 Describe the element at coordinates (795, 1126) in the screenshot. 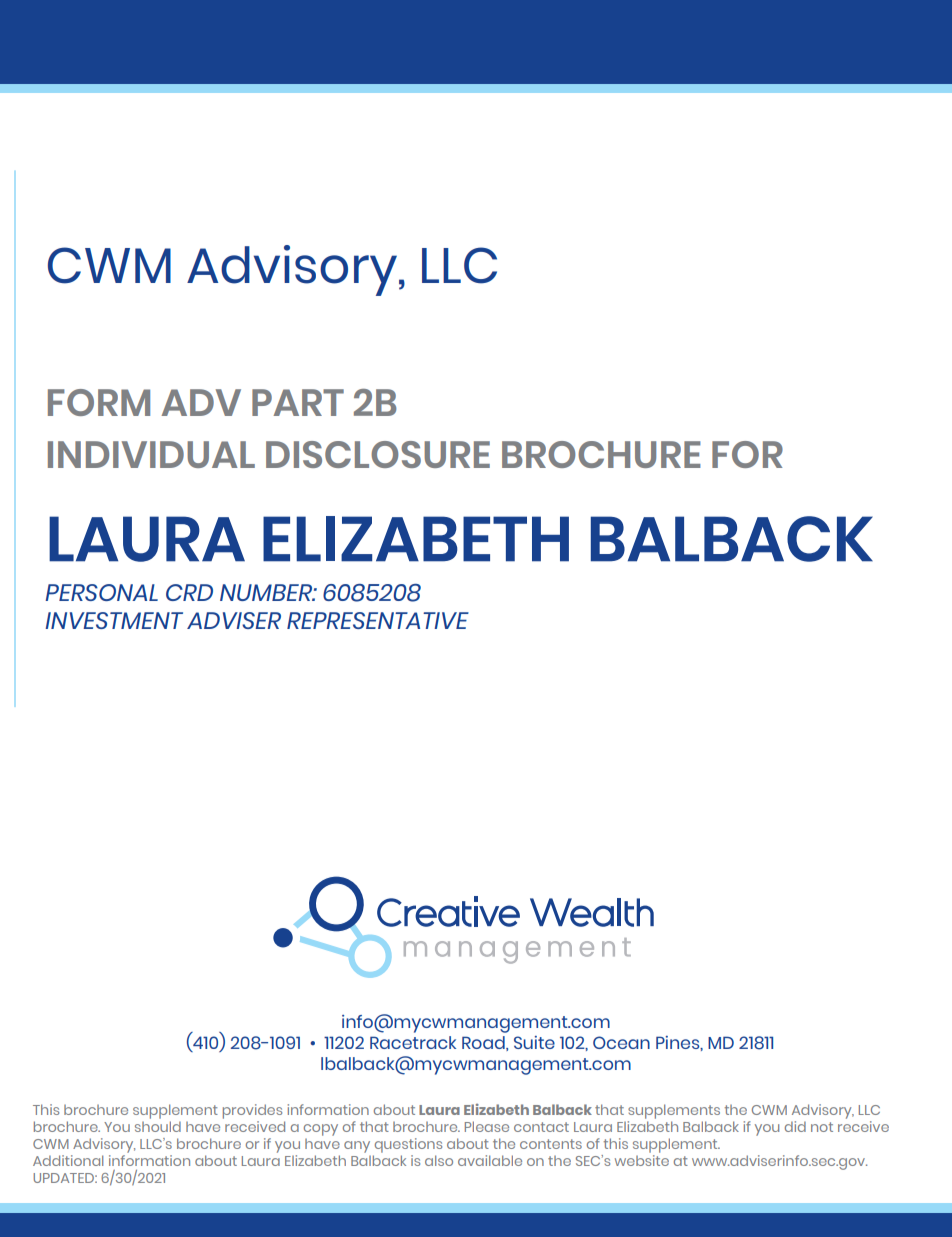

I see `did` at that location.
